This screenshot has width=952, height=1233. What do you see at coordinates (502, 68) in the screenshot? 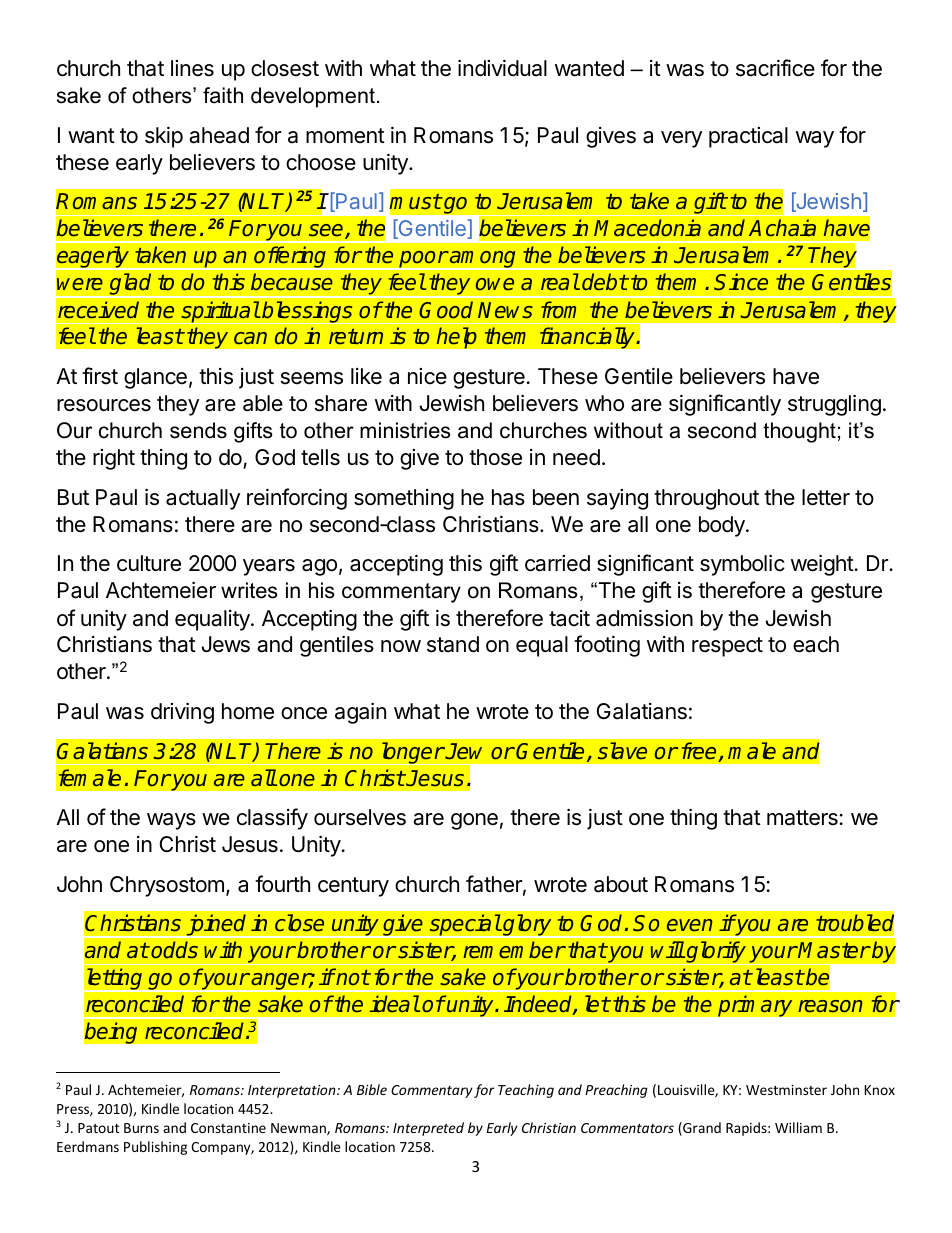
I see `individual` at bounding box center [502, 68].
